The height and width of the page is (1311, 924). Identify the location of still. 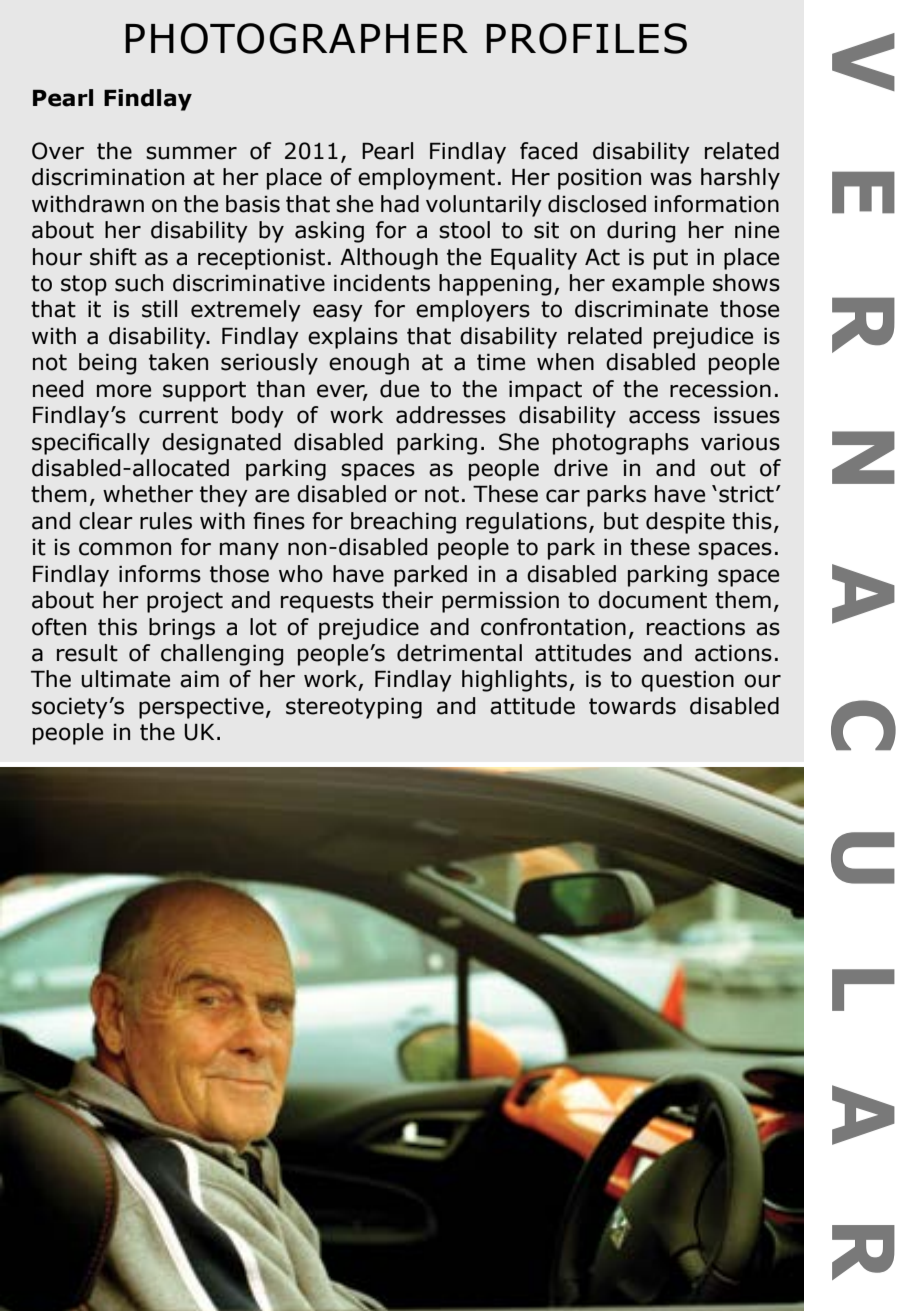
(159, 309).
